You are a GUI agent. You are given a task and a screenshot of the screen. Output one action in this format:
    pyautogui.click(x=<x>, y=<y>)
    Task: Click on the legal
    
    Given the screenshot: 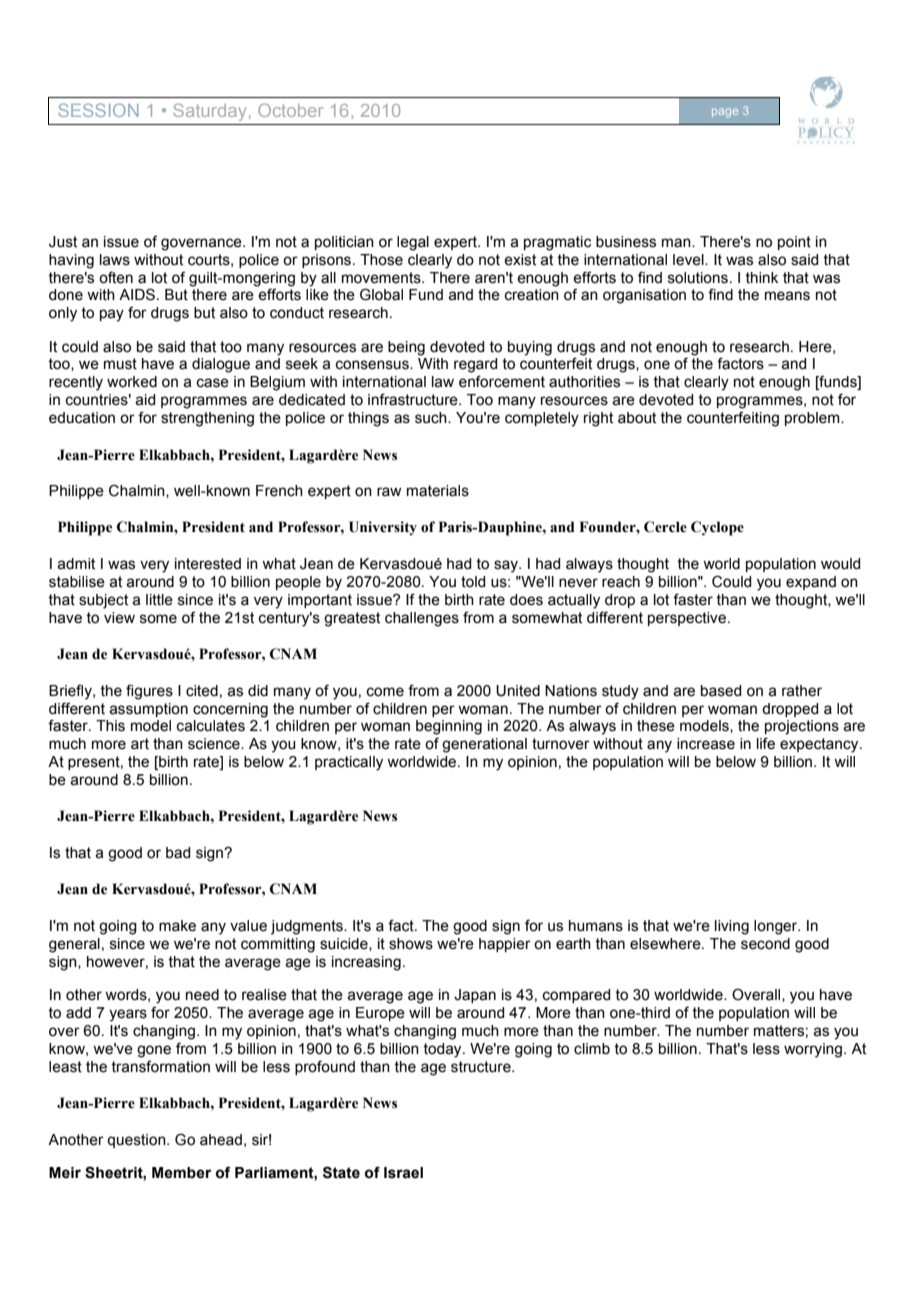 What is the action you would take?
    pyautogui.click(x=413, y=243)
